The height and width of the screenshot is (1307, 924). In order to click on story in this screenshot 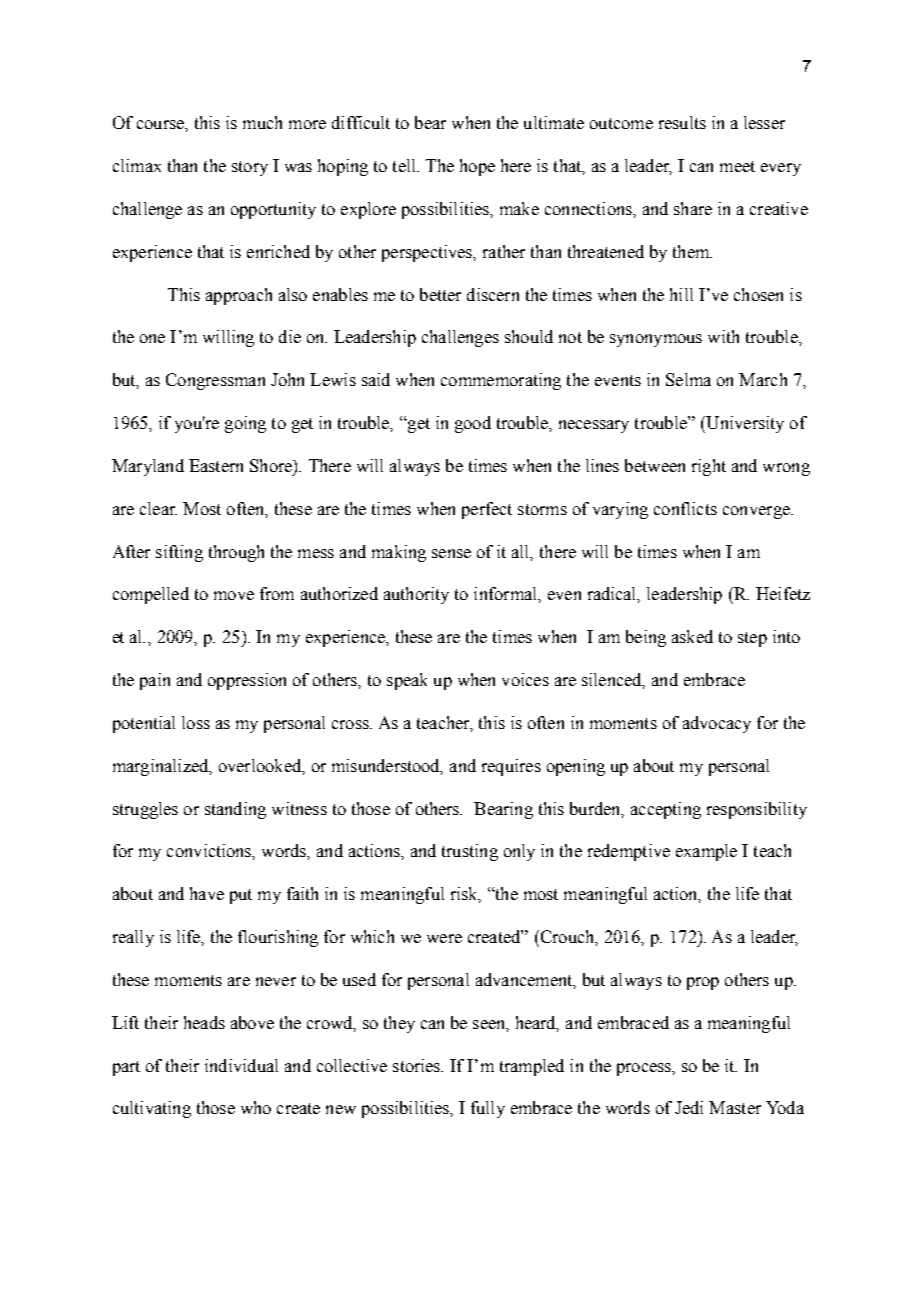, I will do `click(250, 168)`.
